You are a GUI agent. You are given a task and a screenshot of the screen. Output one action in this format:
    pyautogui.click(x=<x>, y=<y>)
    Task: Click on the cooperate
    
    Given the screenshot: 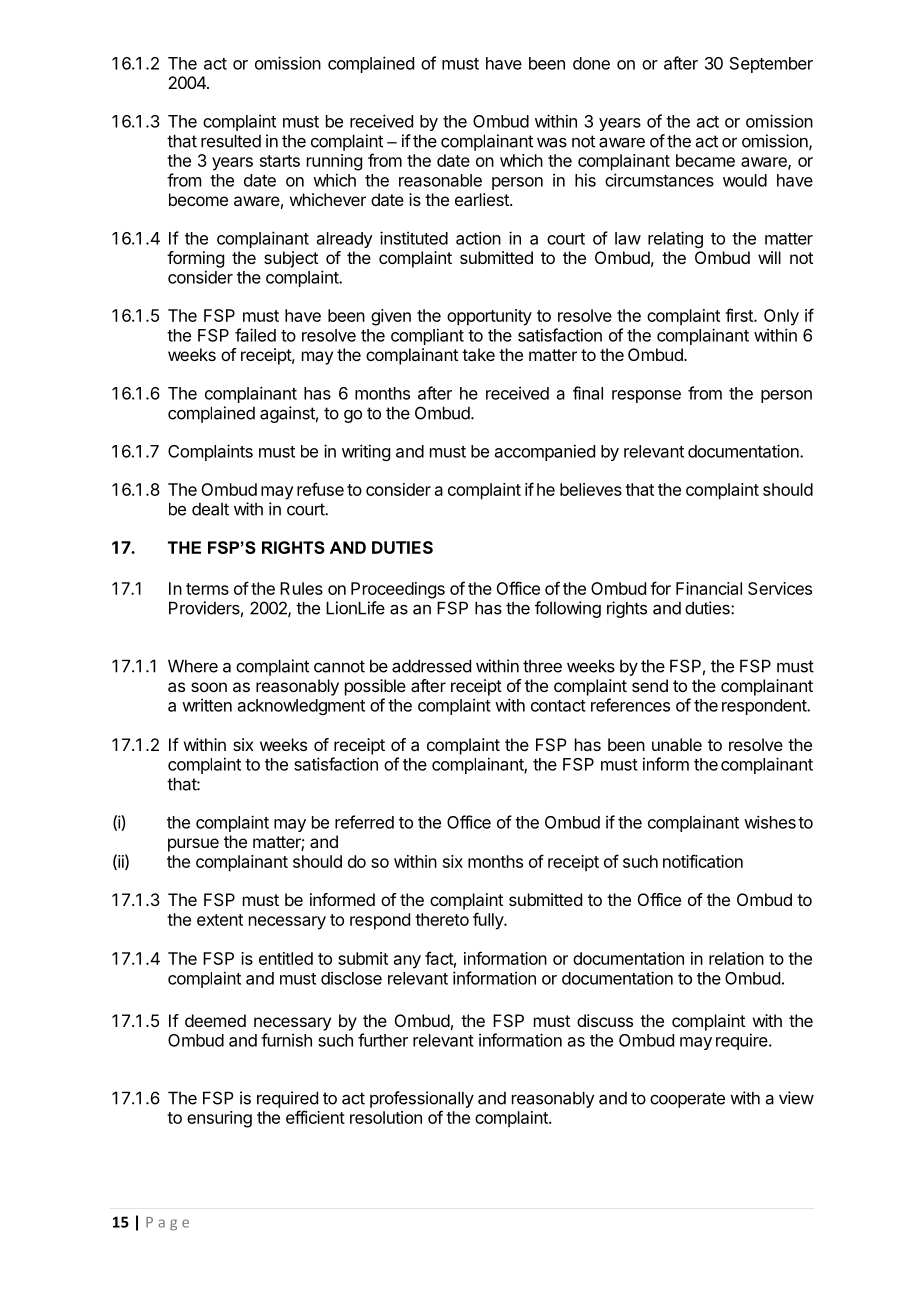 What is the action you would take?
    pyautogui.click(x=687, y=1100)
